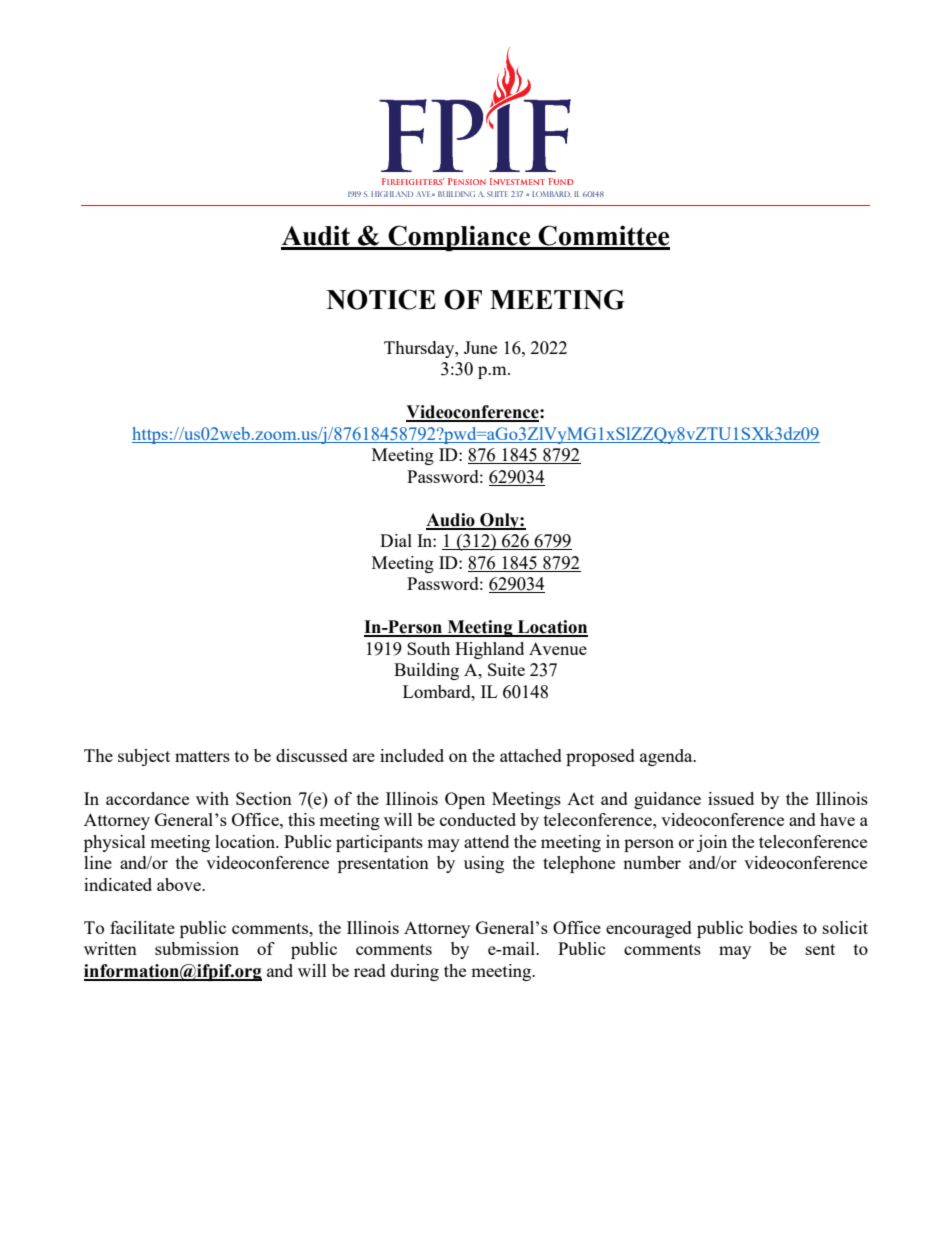 The image size is (952, 1233). What do you see at coordinates (197, 948) in the document?
I see `submission` at bounding box center [197, 948].
